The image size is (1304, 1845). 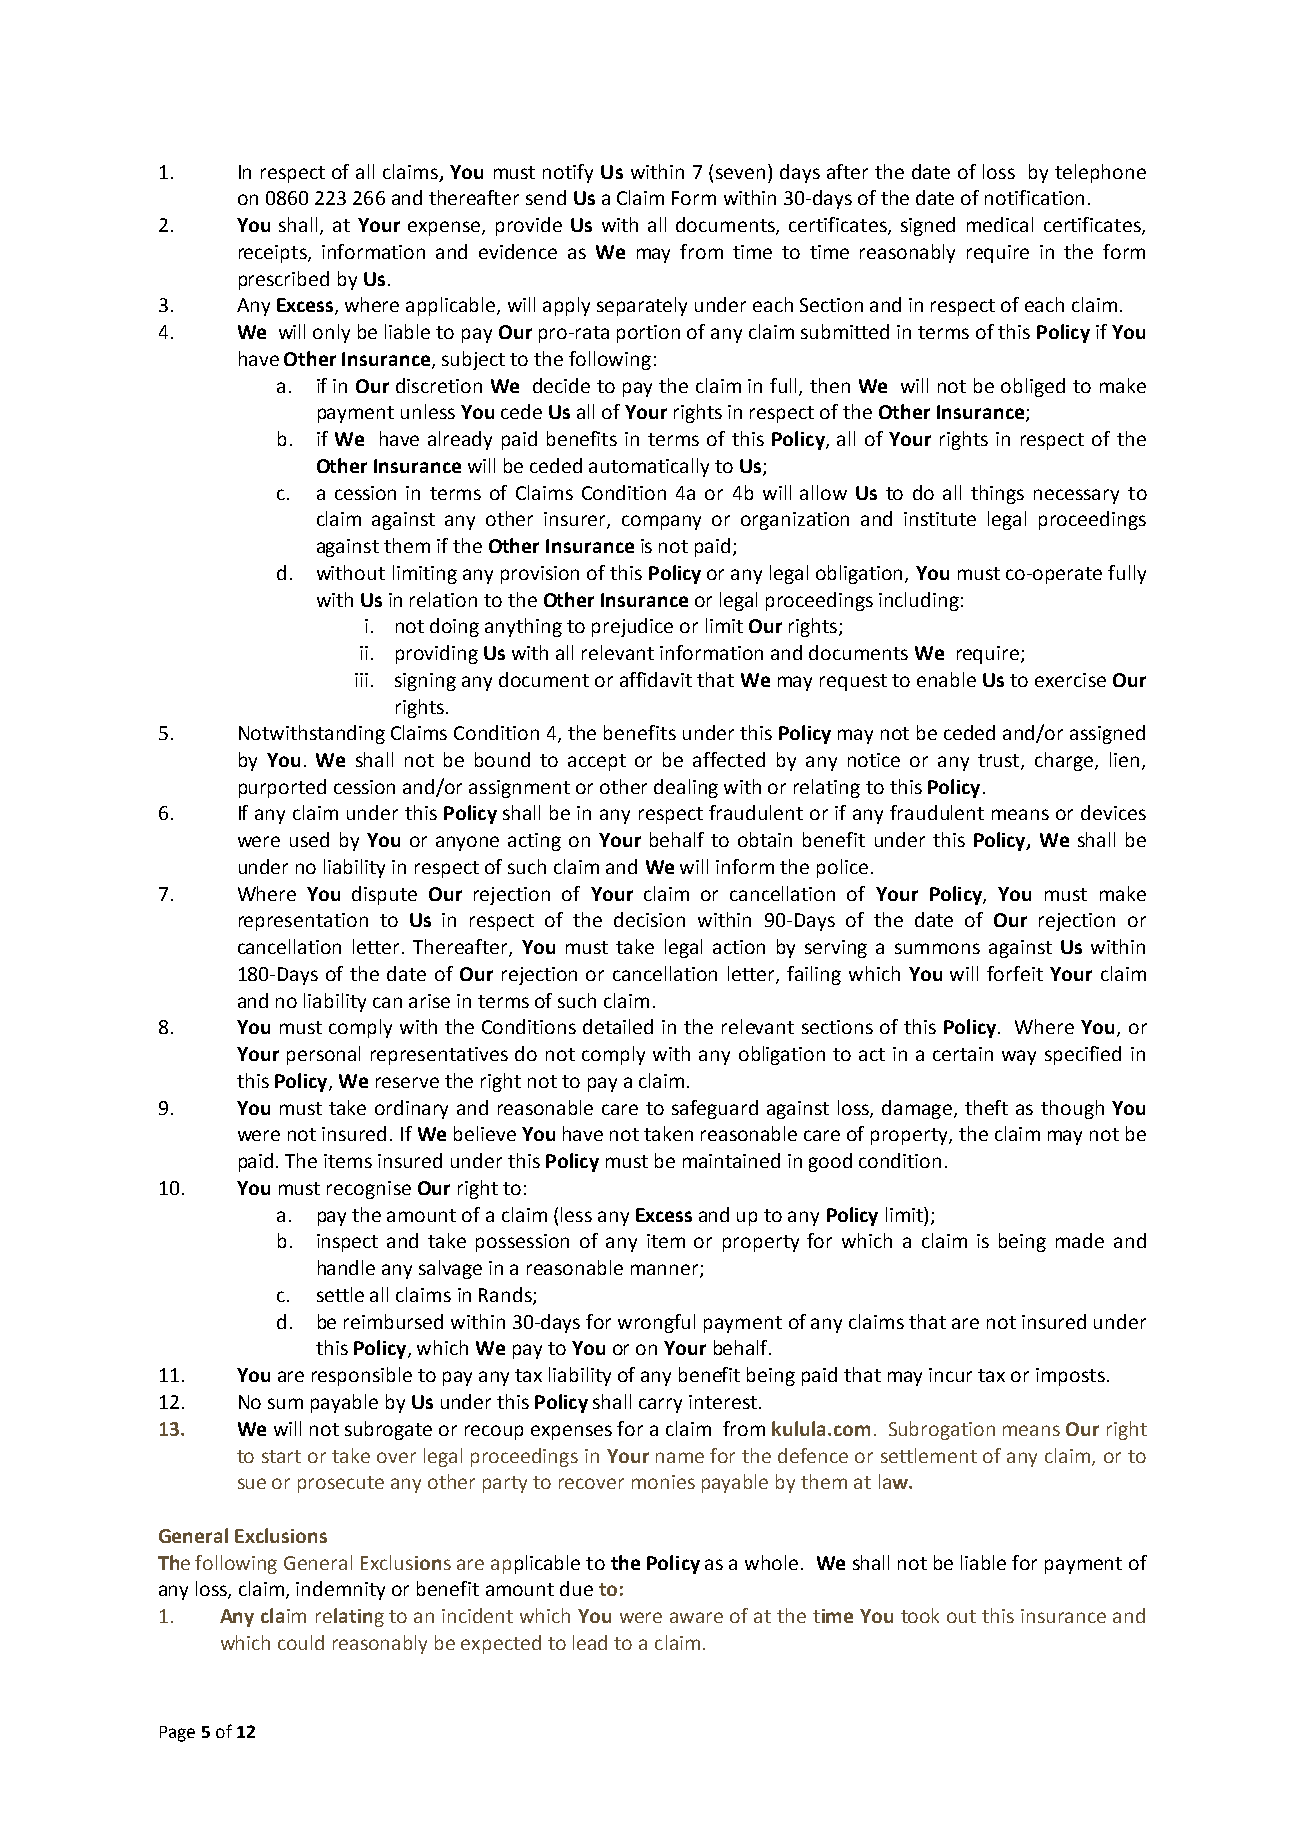 What do you see at coordinates (1000, 762) in the screenshot?
I see `trust` at bounding box center [1000, 762].
